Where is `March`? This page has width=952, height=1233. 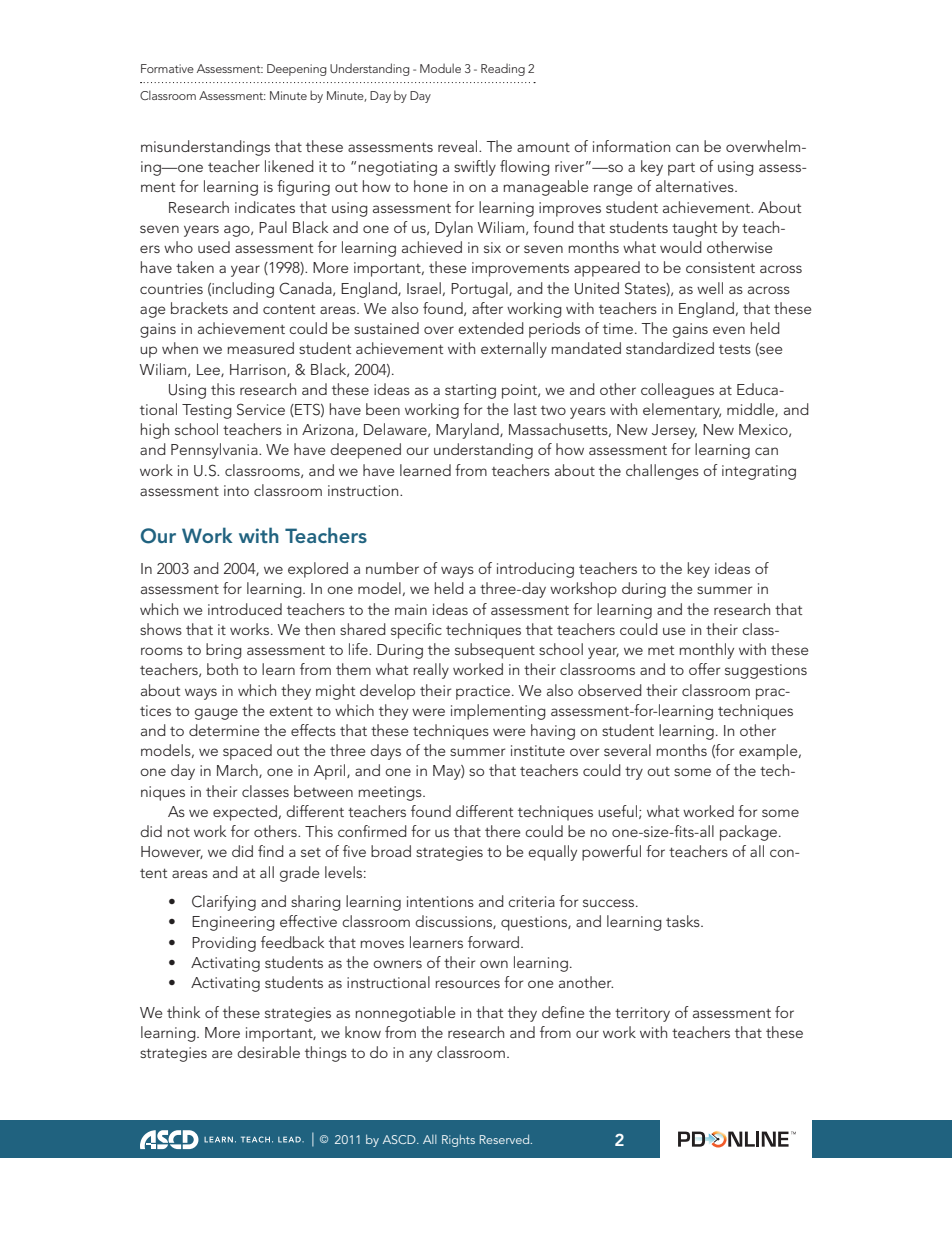
March is located at coordinates (238, 771).
